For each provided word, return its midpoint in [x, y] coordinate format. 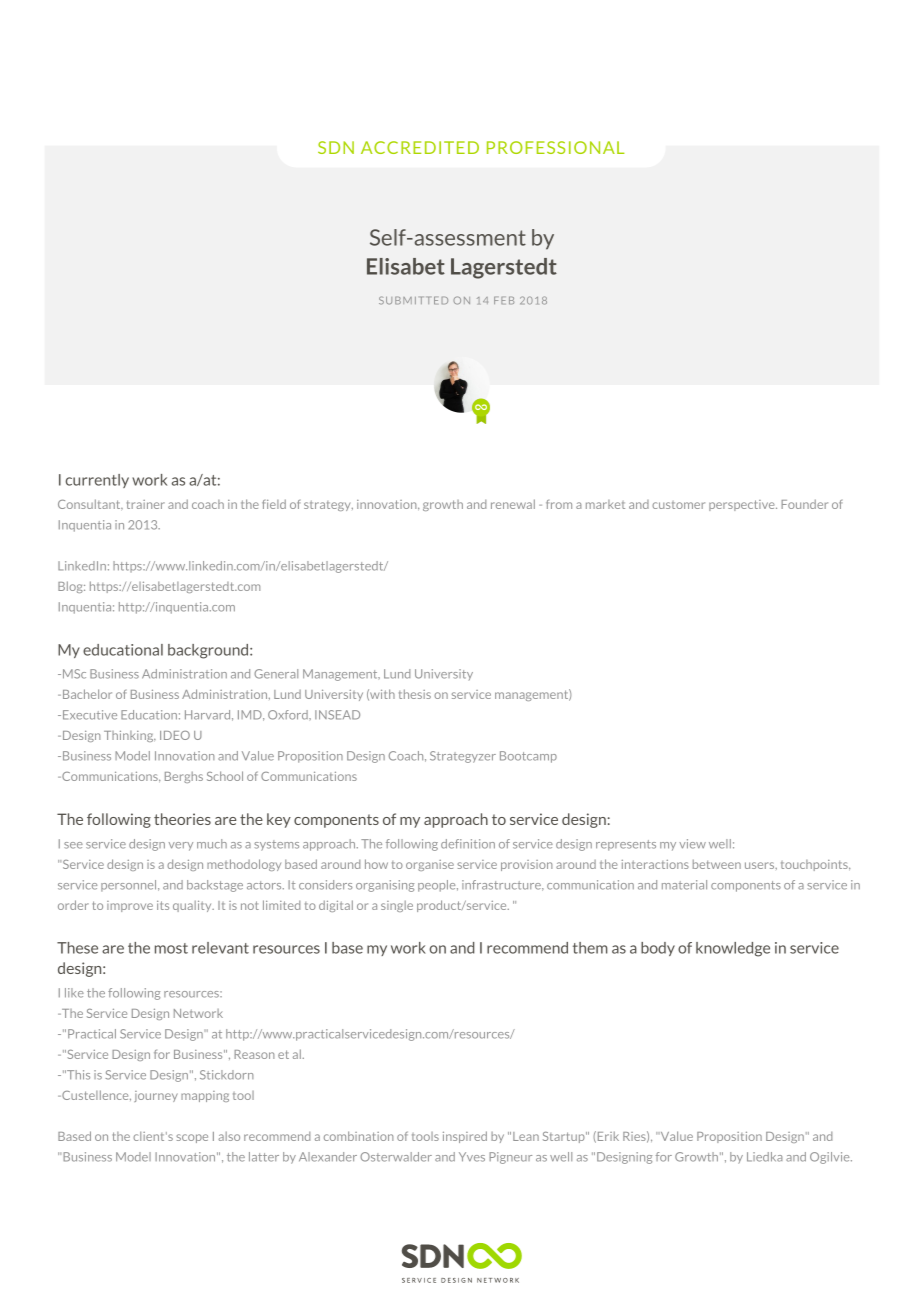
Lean [526, 1136]
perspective [743, 505]
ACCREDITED [420, 147]
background [209, 651]
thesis [415, 694]
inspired [465, 1137]
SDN [336, 147]
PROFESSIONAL [555, 147]
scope [192, 1138]
